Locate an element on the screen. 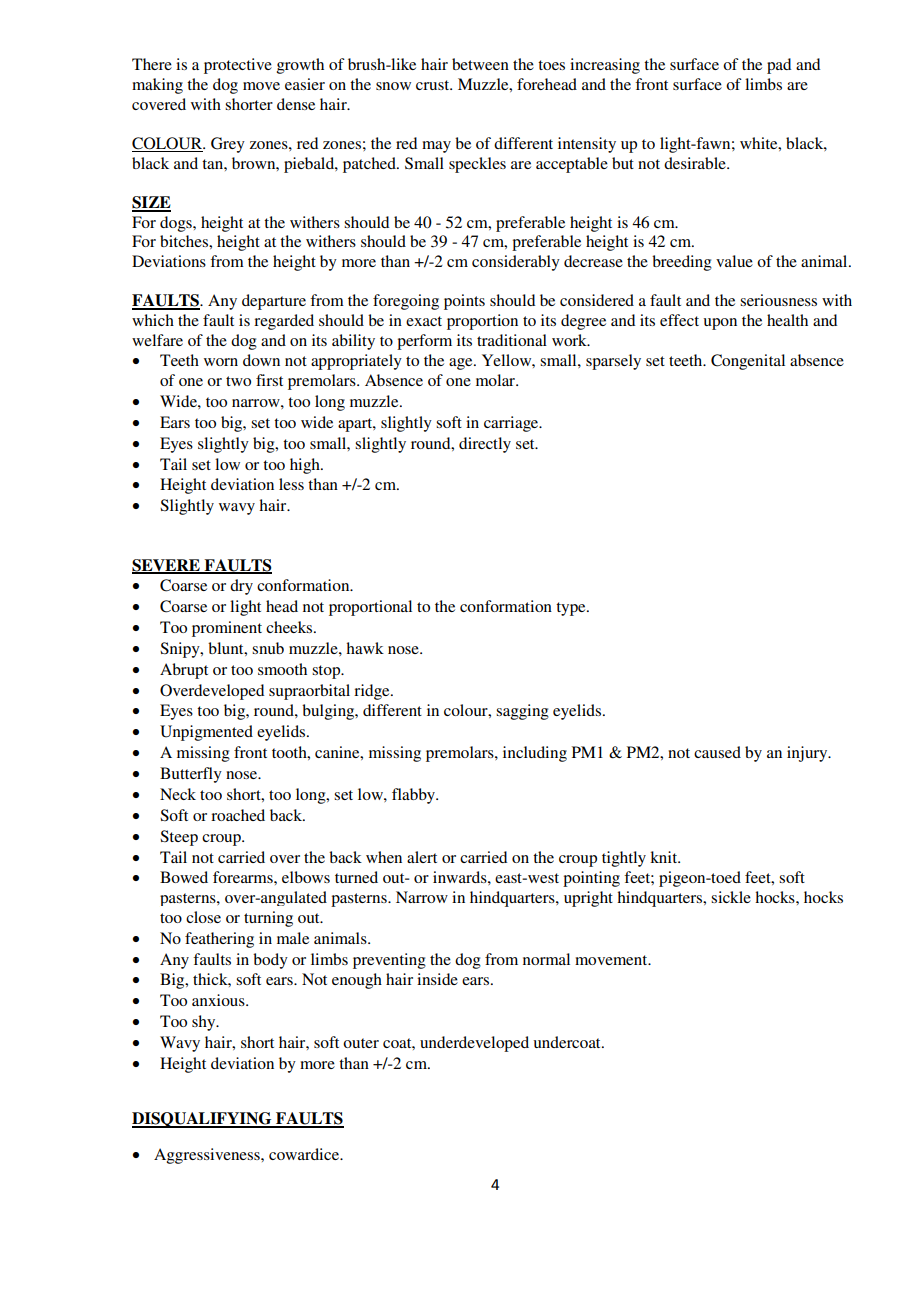 The width and height of the screenshot is (924, 1308). protective is located at coordinates (238, 66).
